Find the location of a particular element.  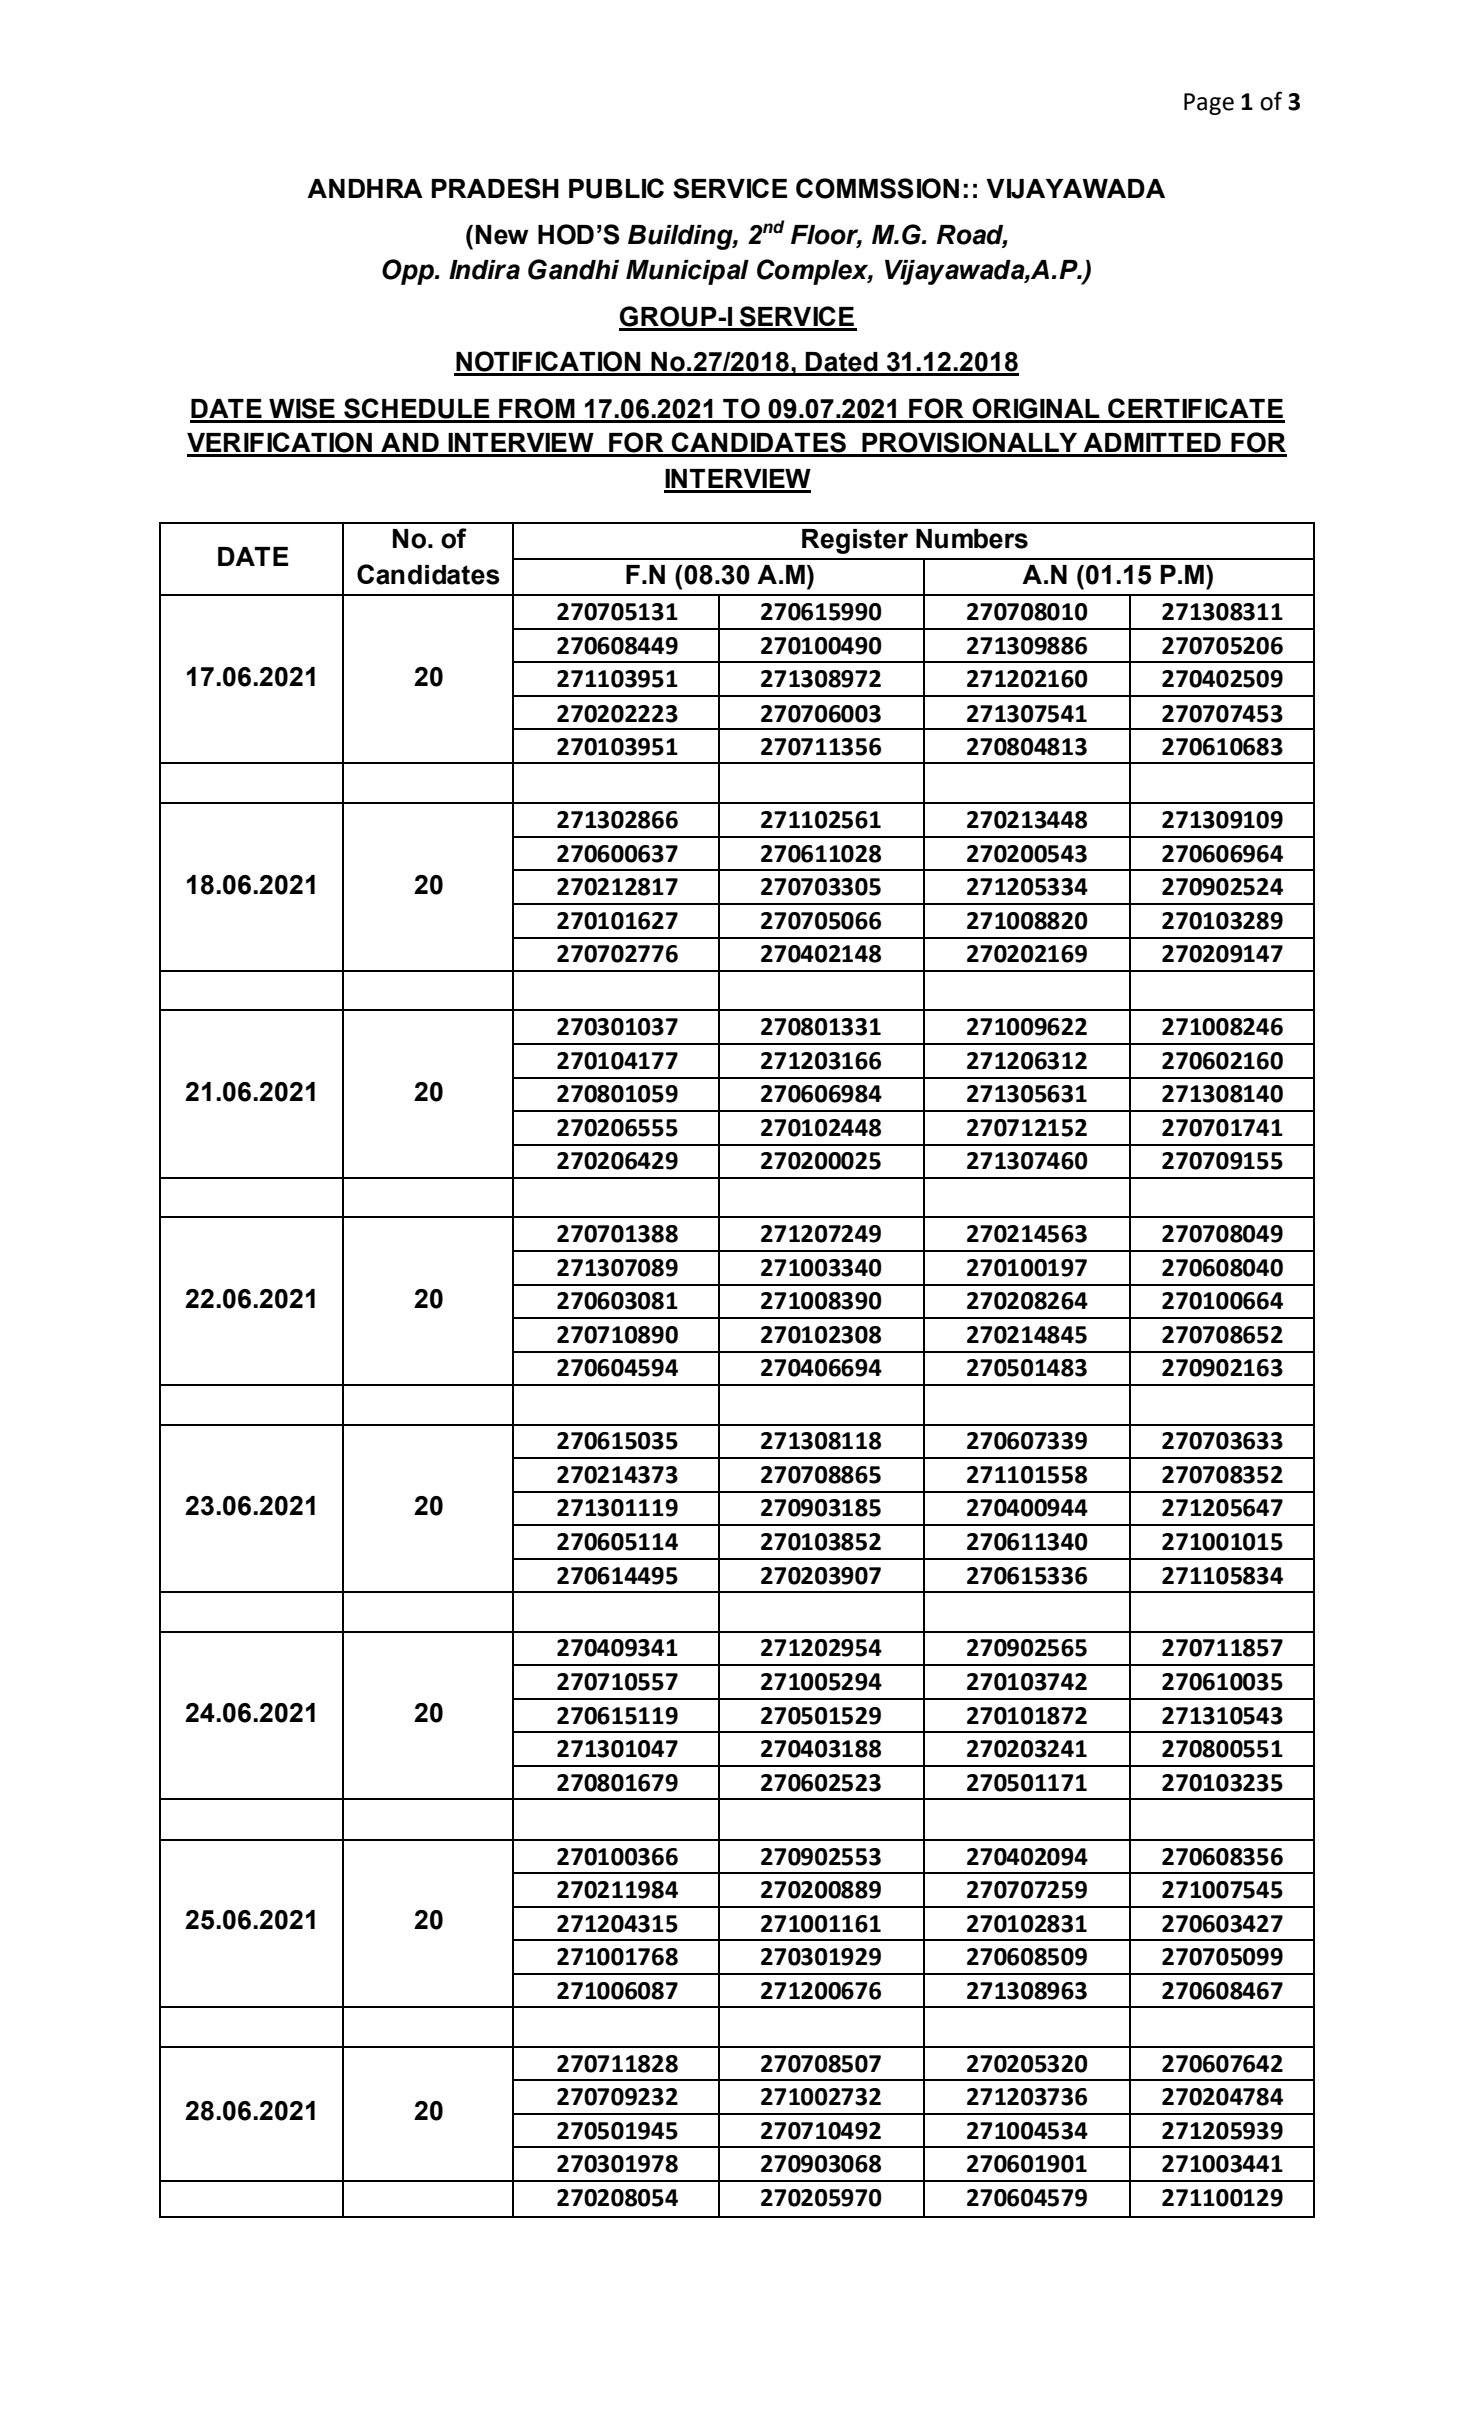

PUBLIC is located at coordinates (616, 188).
